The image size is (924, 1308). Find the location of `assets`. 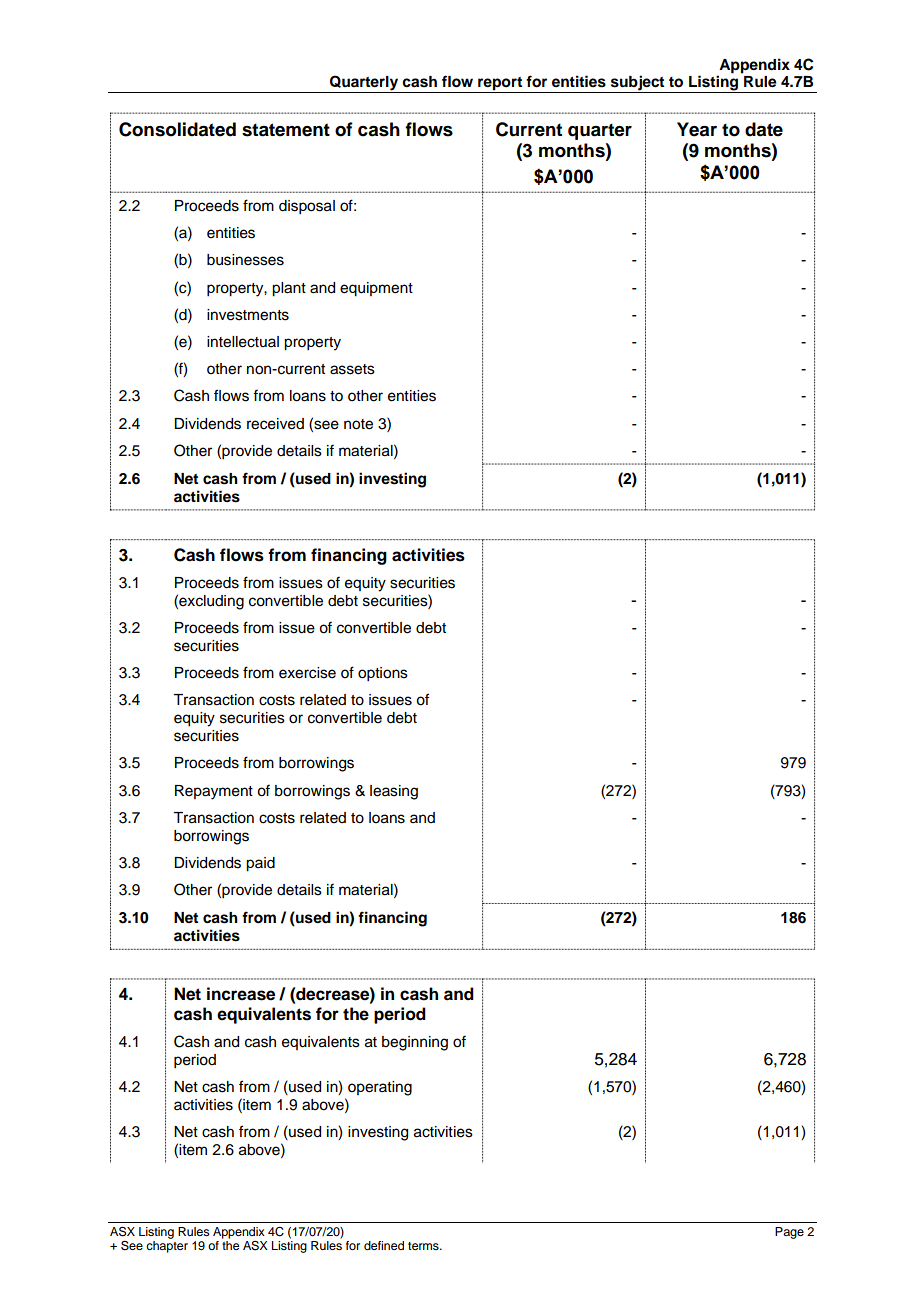

assets is located at coordinates (352, 369).
